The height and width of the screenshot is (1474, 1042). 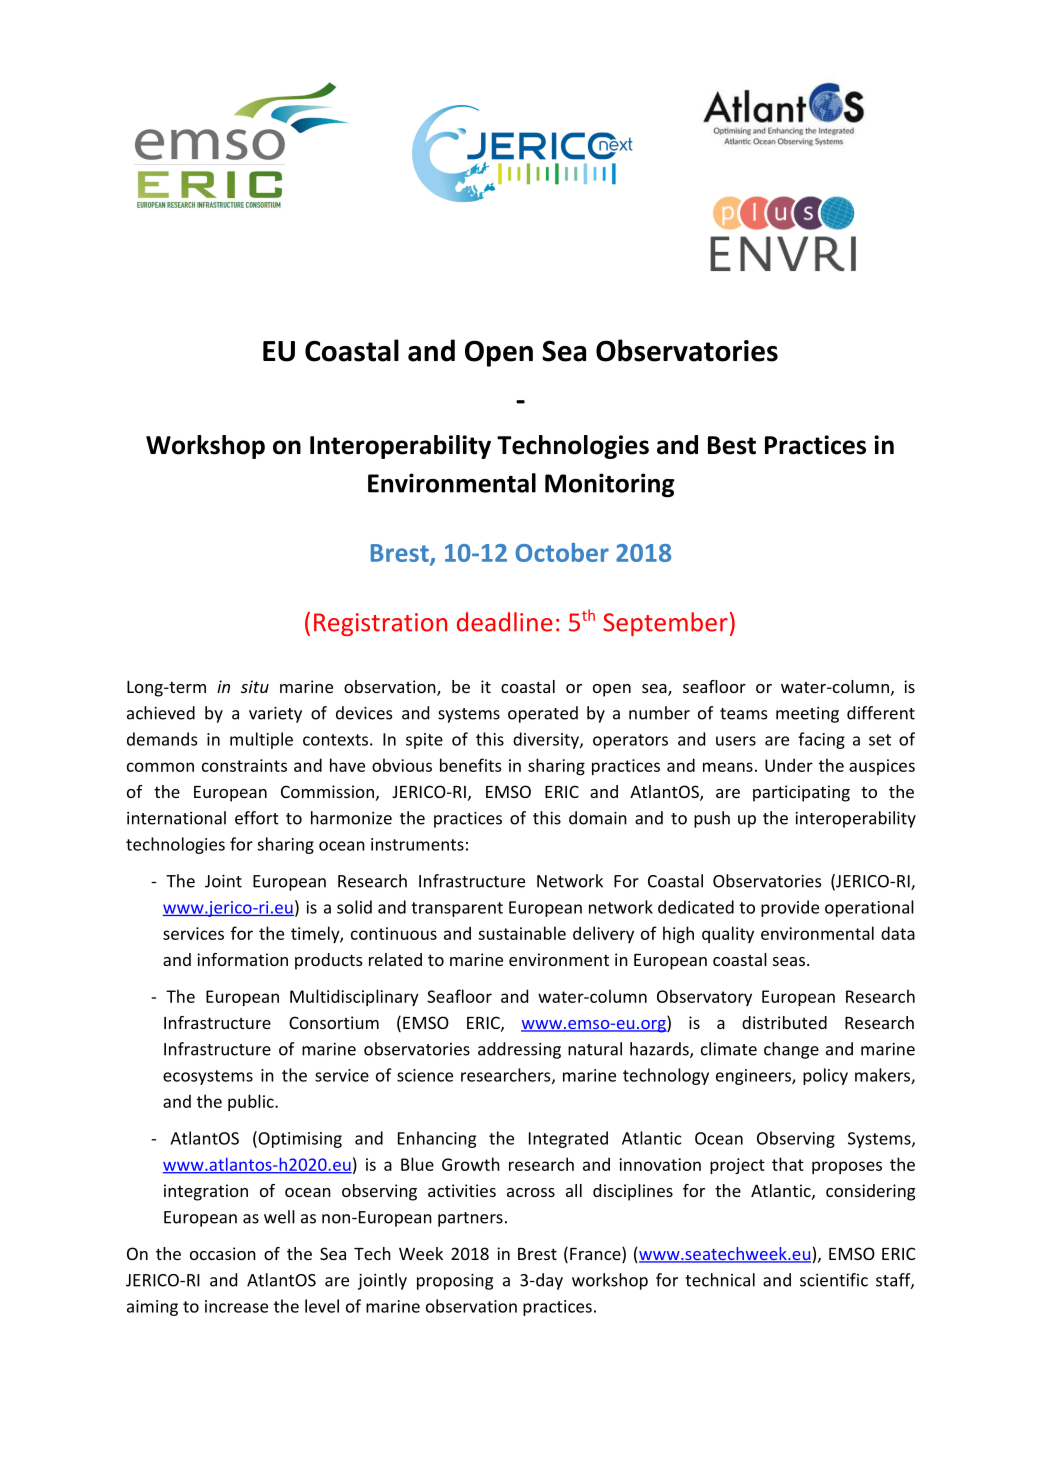 I want to click on provide, so click(x=790, y=908).
